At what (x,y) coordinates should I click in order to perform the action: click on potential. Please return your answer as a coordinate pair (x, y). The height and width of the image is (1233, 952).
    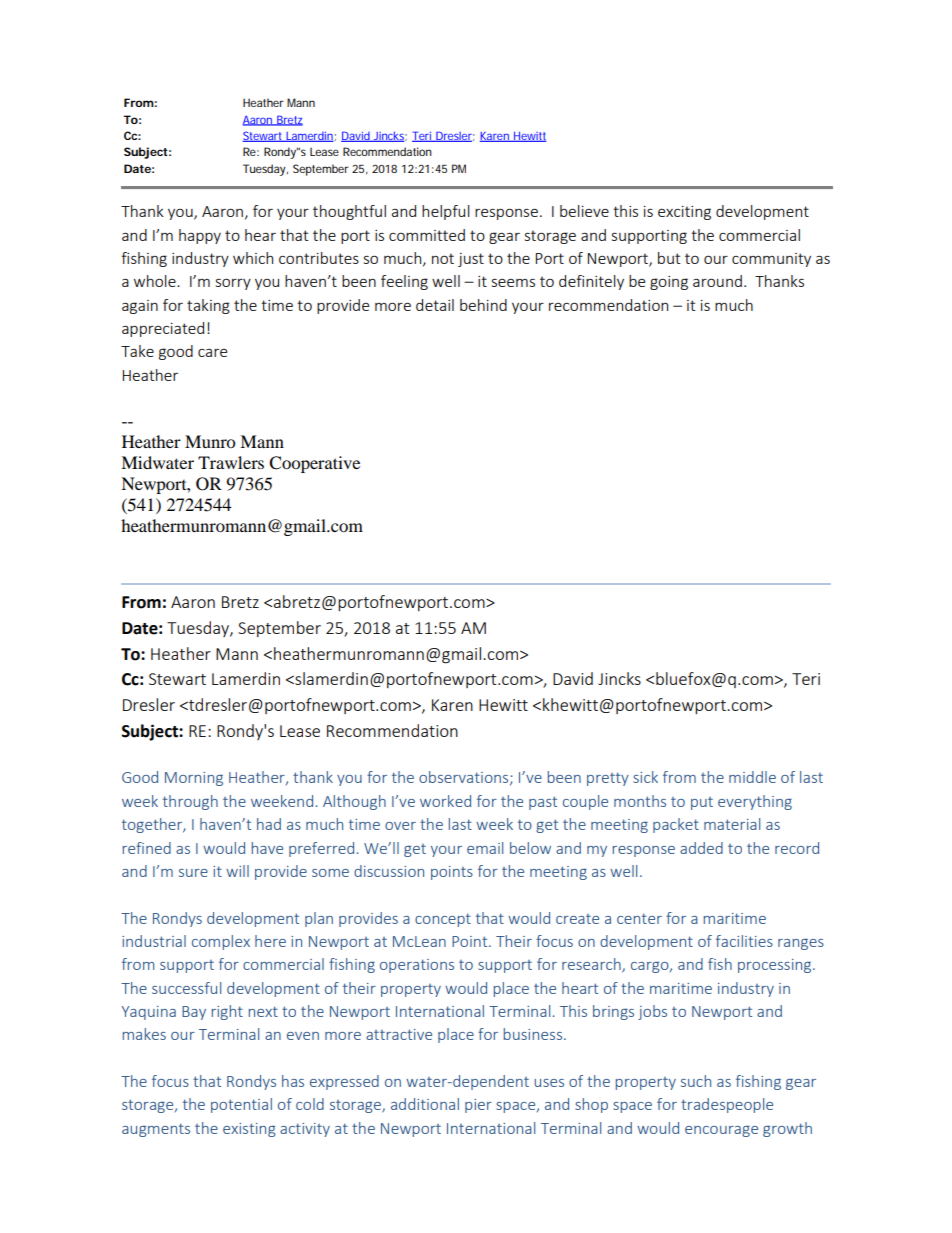
    Looking at the image, I should click on (241, 1105).
